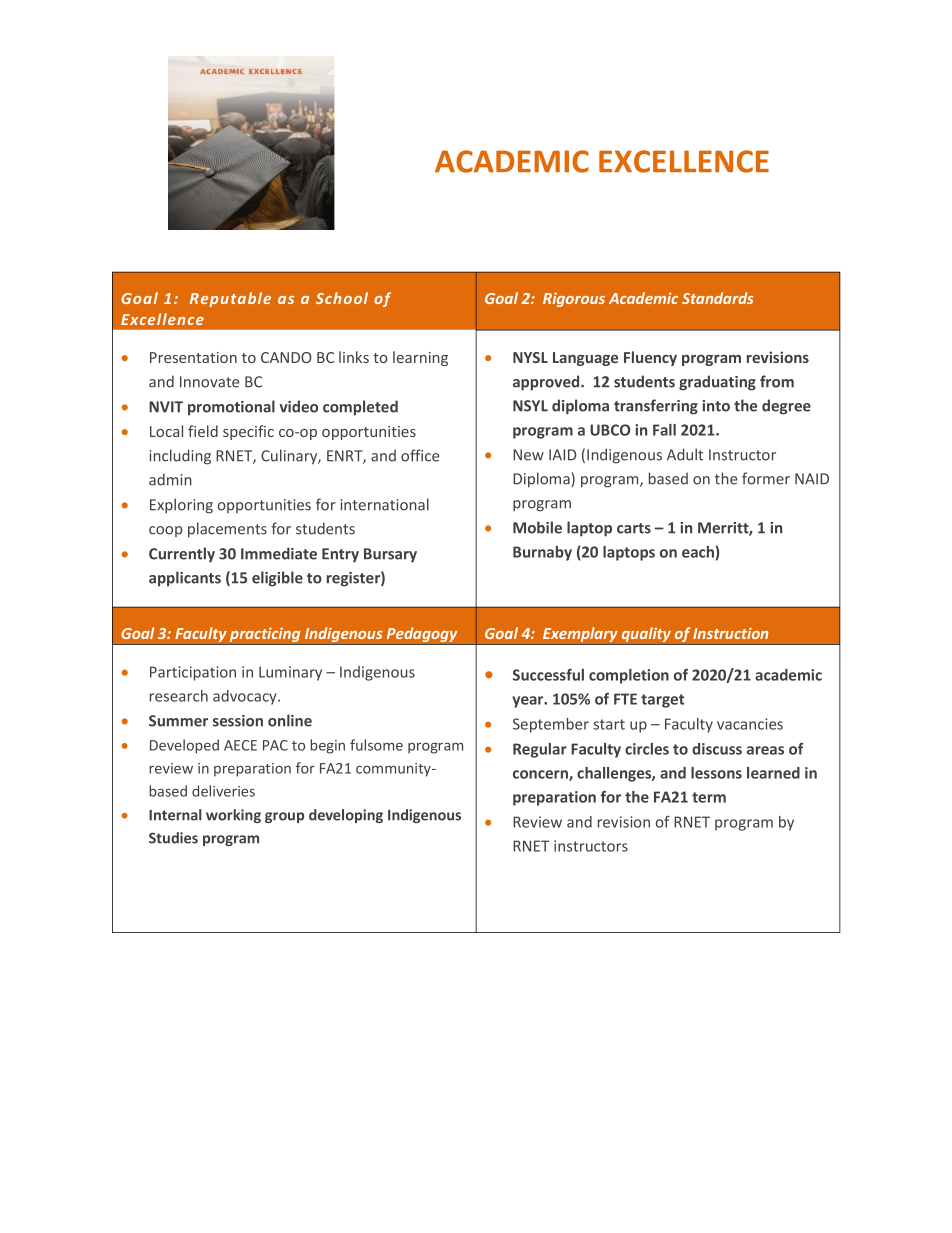 This page has height=1233, width=952. Describe the element at coordinates (233, 816) in the page. I see `working` at that location.
